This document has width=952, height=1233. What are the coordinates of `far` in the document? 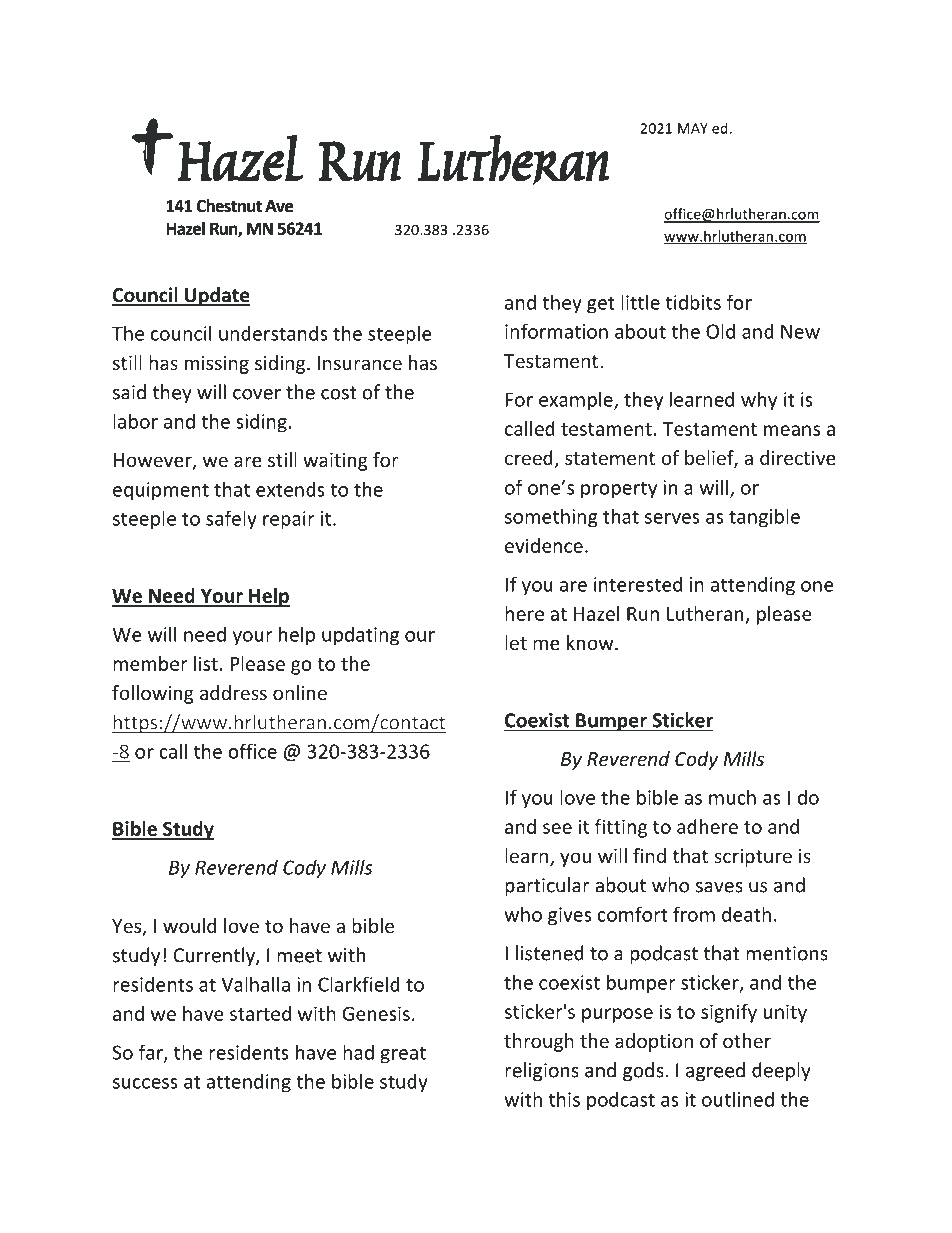 It's located at (152, 1053).
